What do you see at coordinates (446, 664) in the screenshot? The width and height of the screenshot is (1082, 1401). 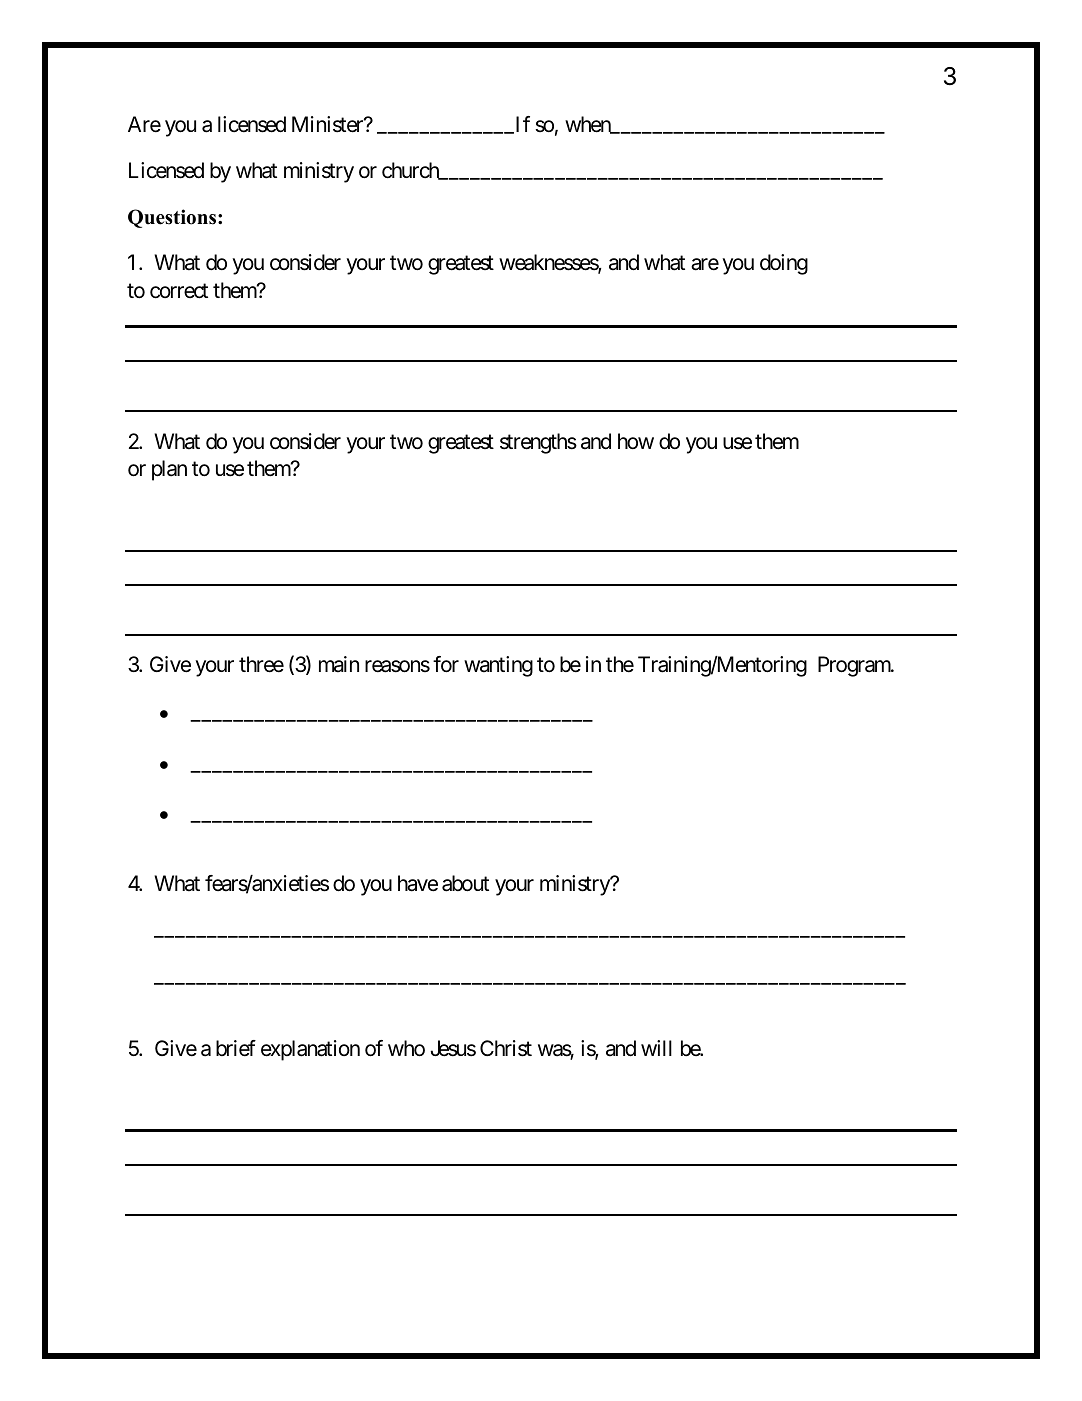 I see `for` at bounding box center [446, 664].
